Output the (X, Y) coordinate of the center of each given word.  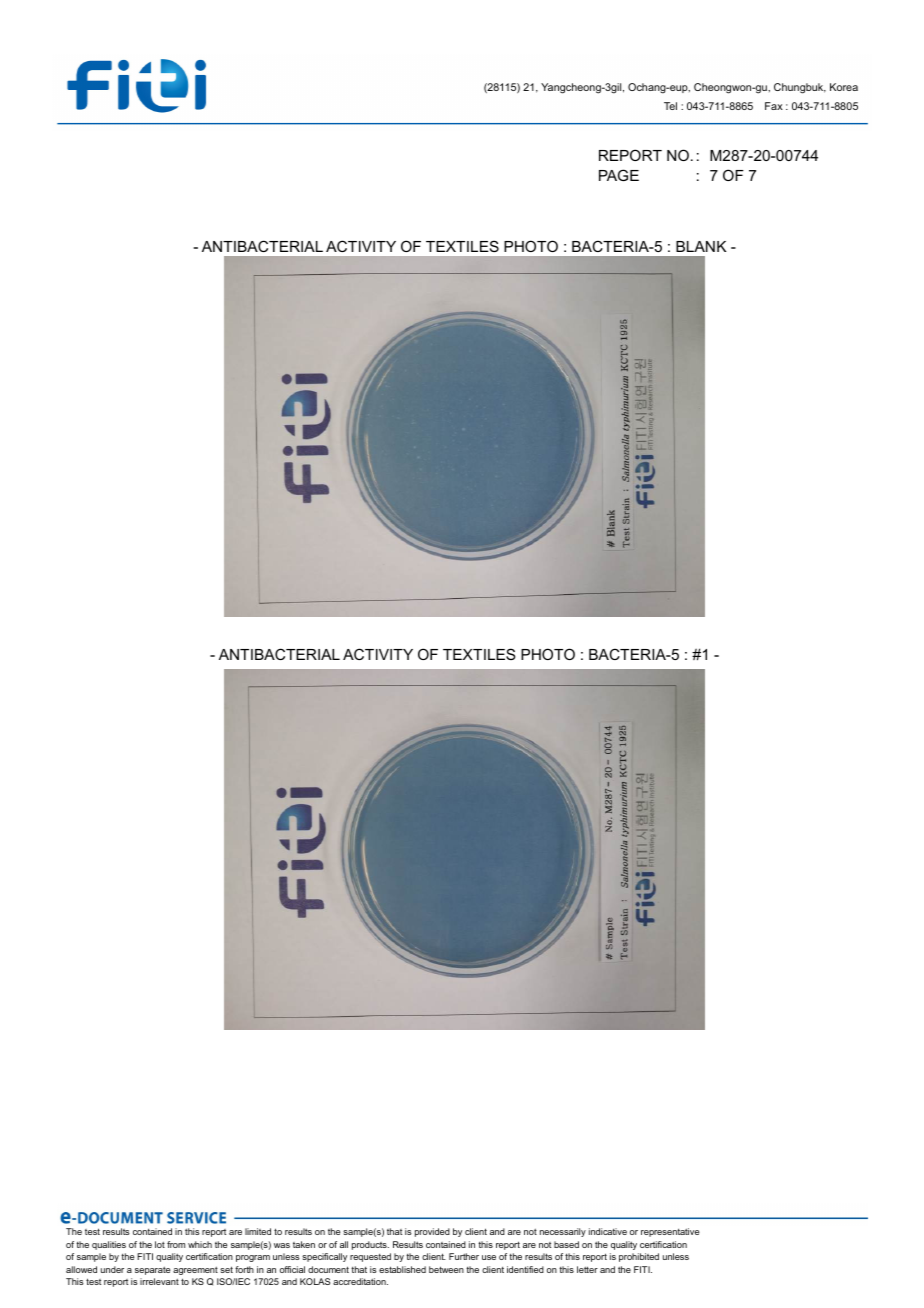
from (176, 1244)
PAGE (619, 175)
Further (464, 1256)
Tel (670, 106)
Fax (774, 106)
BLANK (701, 246)
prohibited (639, 1257)
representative (670, 1232)
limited (258, 1231)
